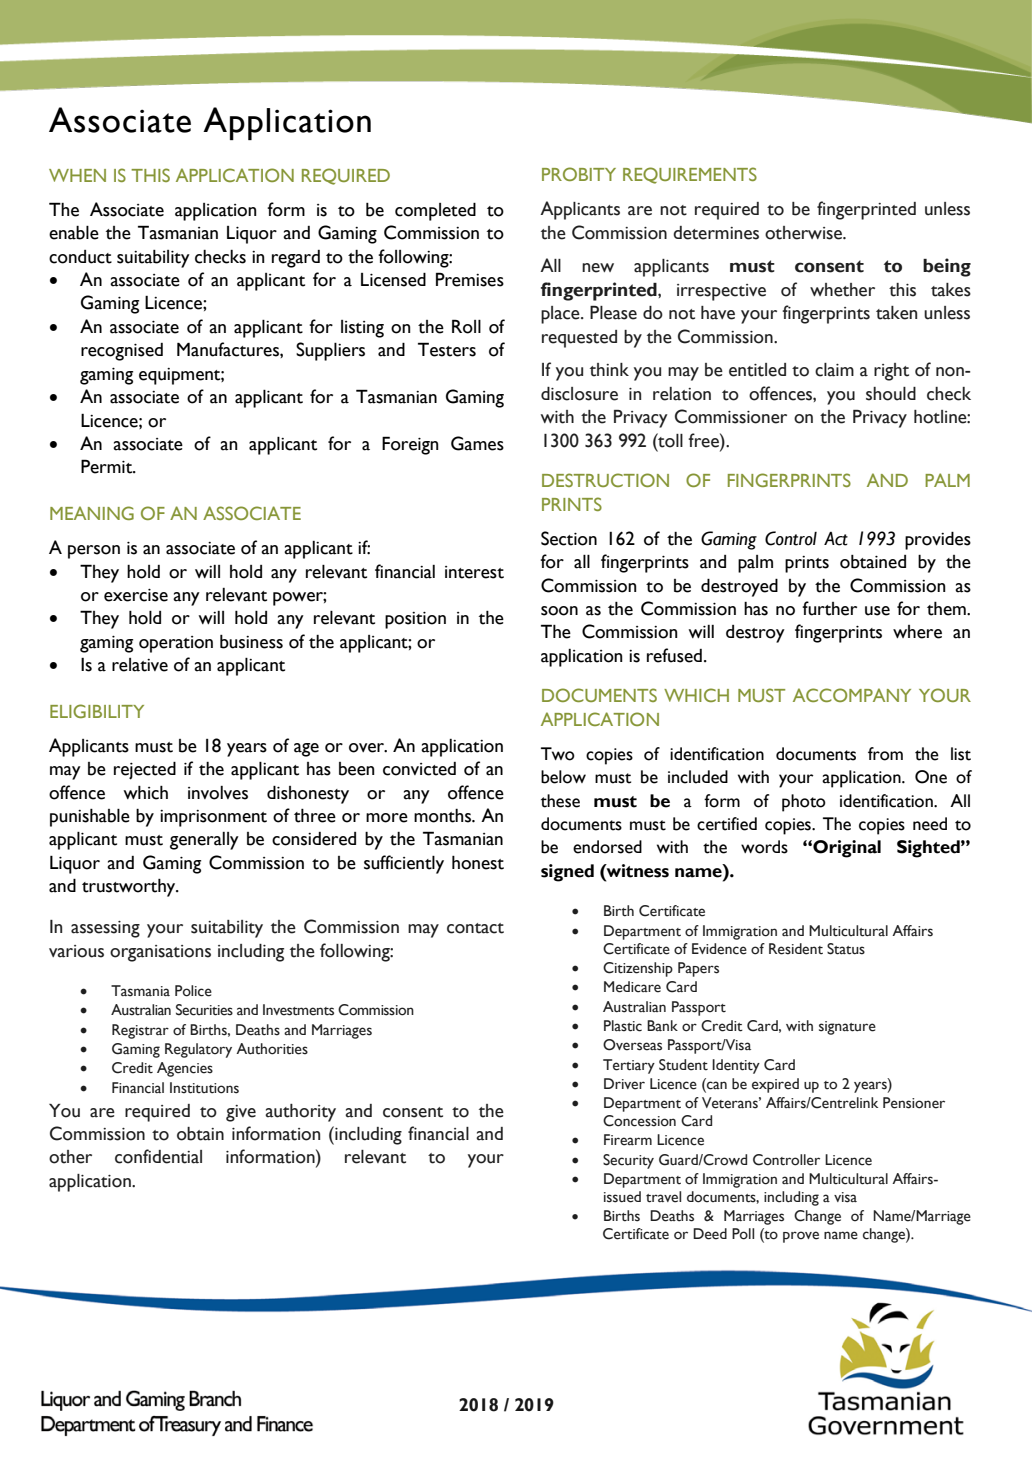  Describe the element at coordinates (852, 695) in the document. I see `ACCOMPANY` at that location.
